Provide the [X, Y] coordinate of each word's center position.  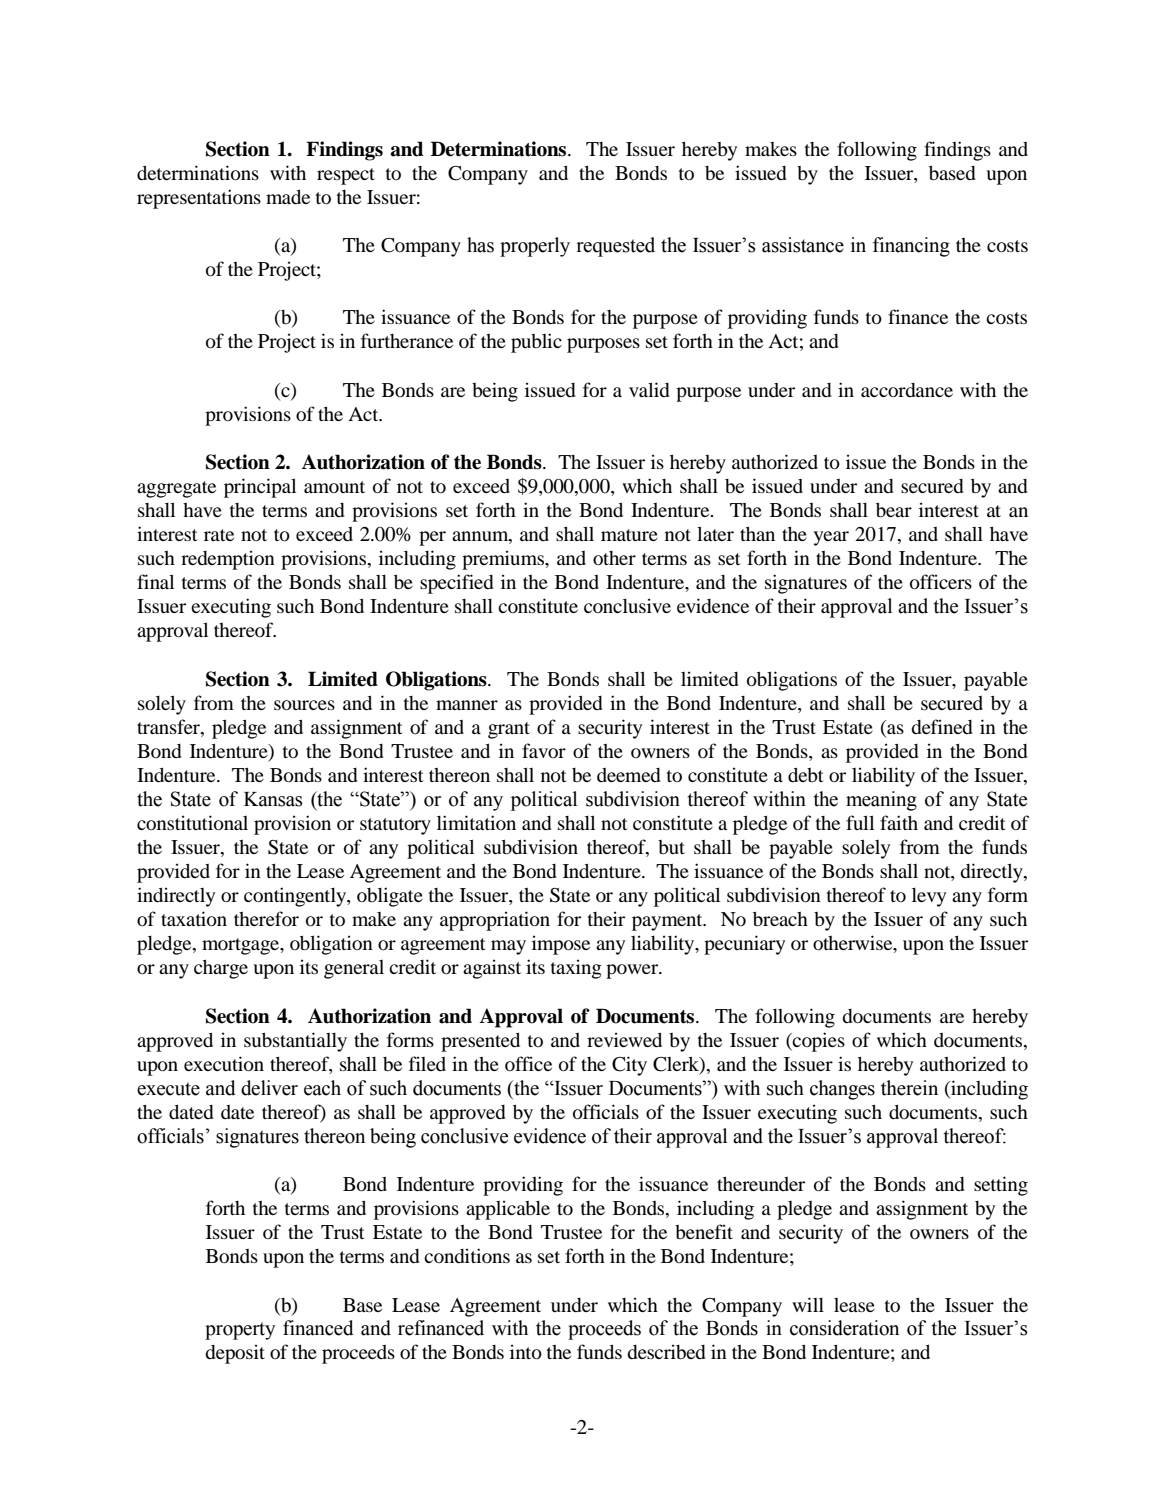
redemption [228, 560]
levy [929, 897]
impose [561, 945]
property [240, 1331]
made [288, 196]
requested [615, 247]
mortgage [242, 946]
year [831, 538]
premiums [504, 560]
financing [911, 247]
